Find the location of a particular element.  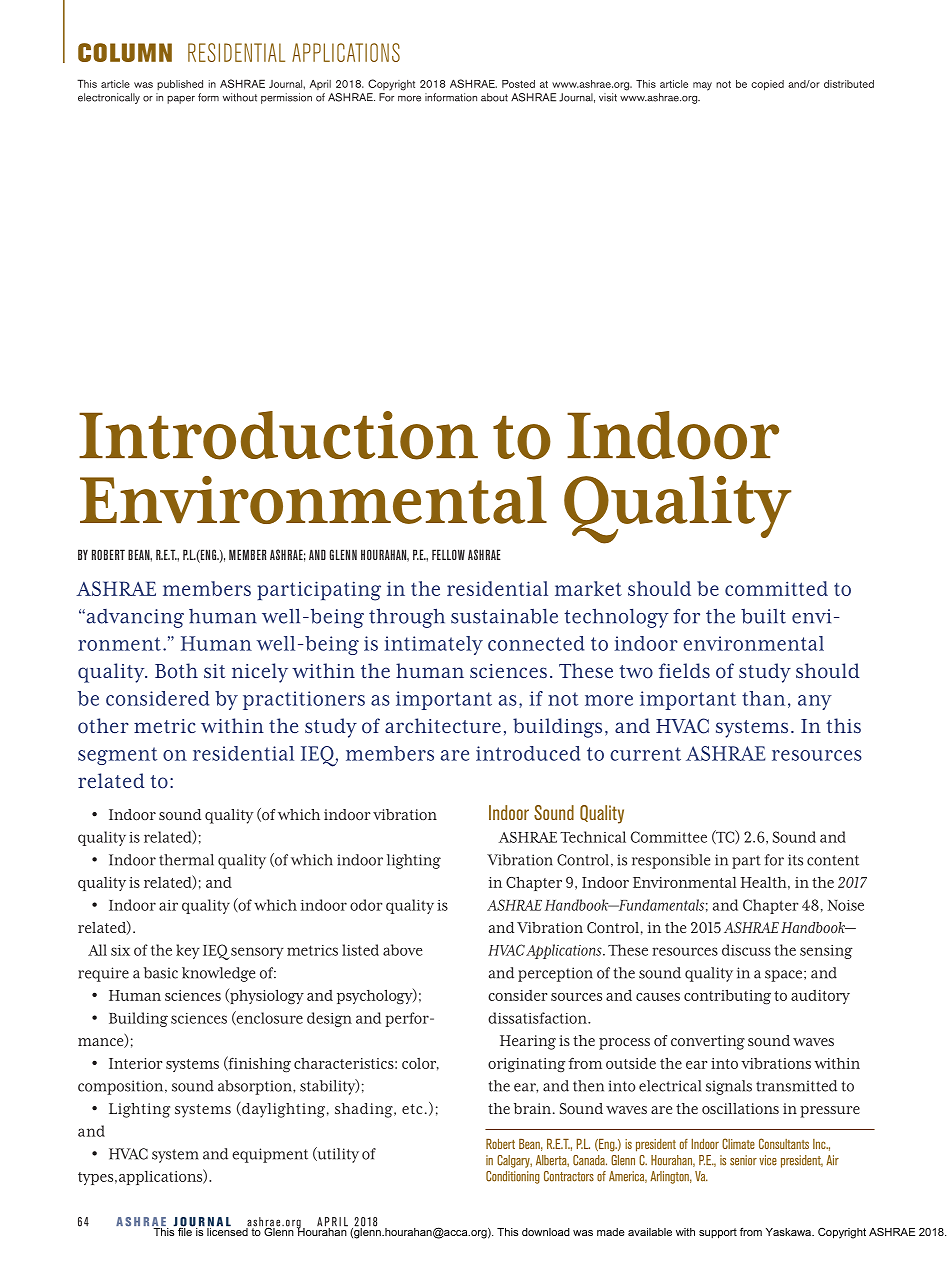

Introduction is located at coordinates (278, 435).
